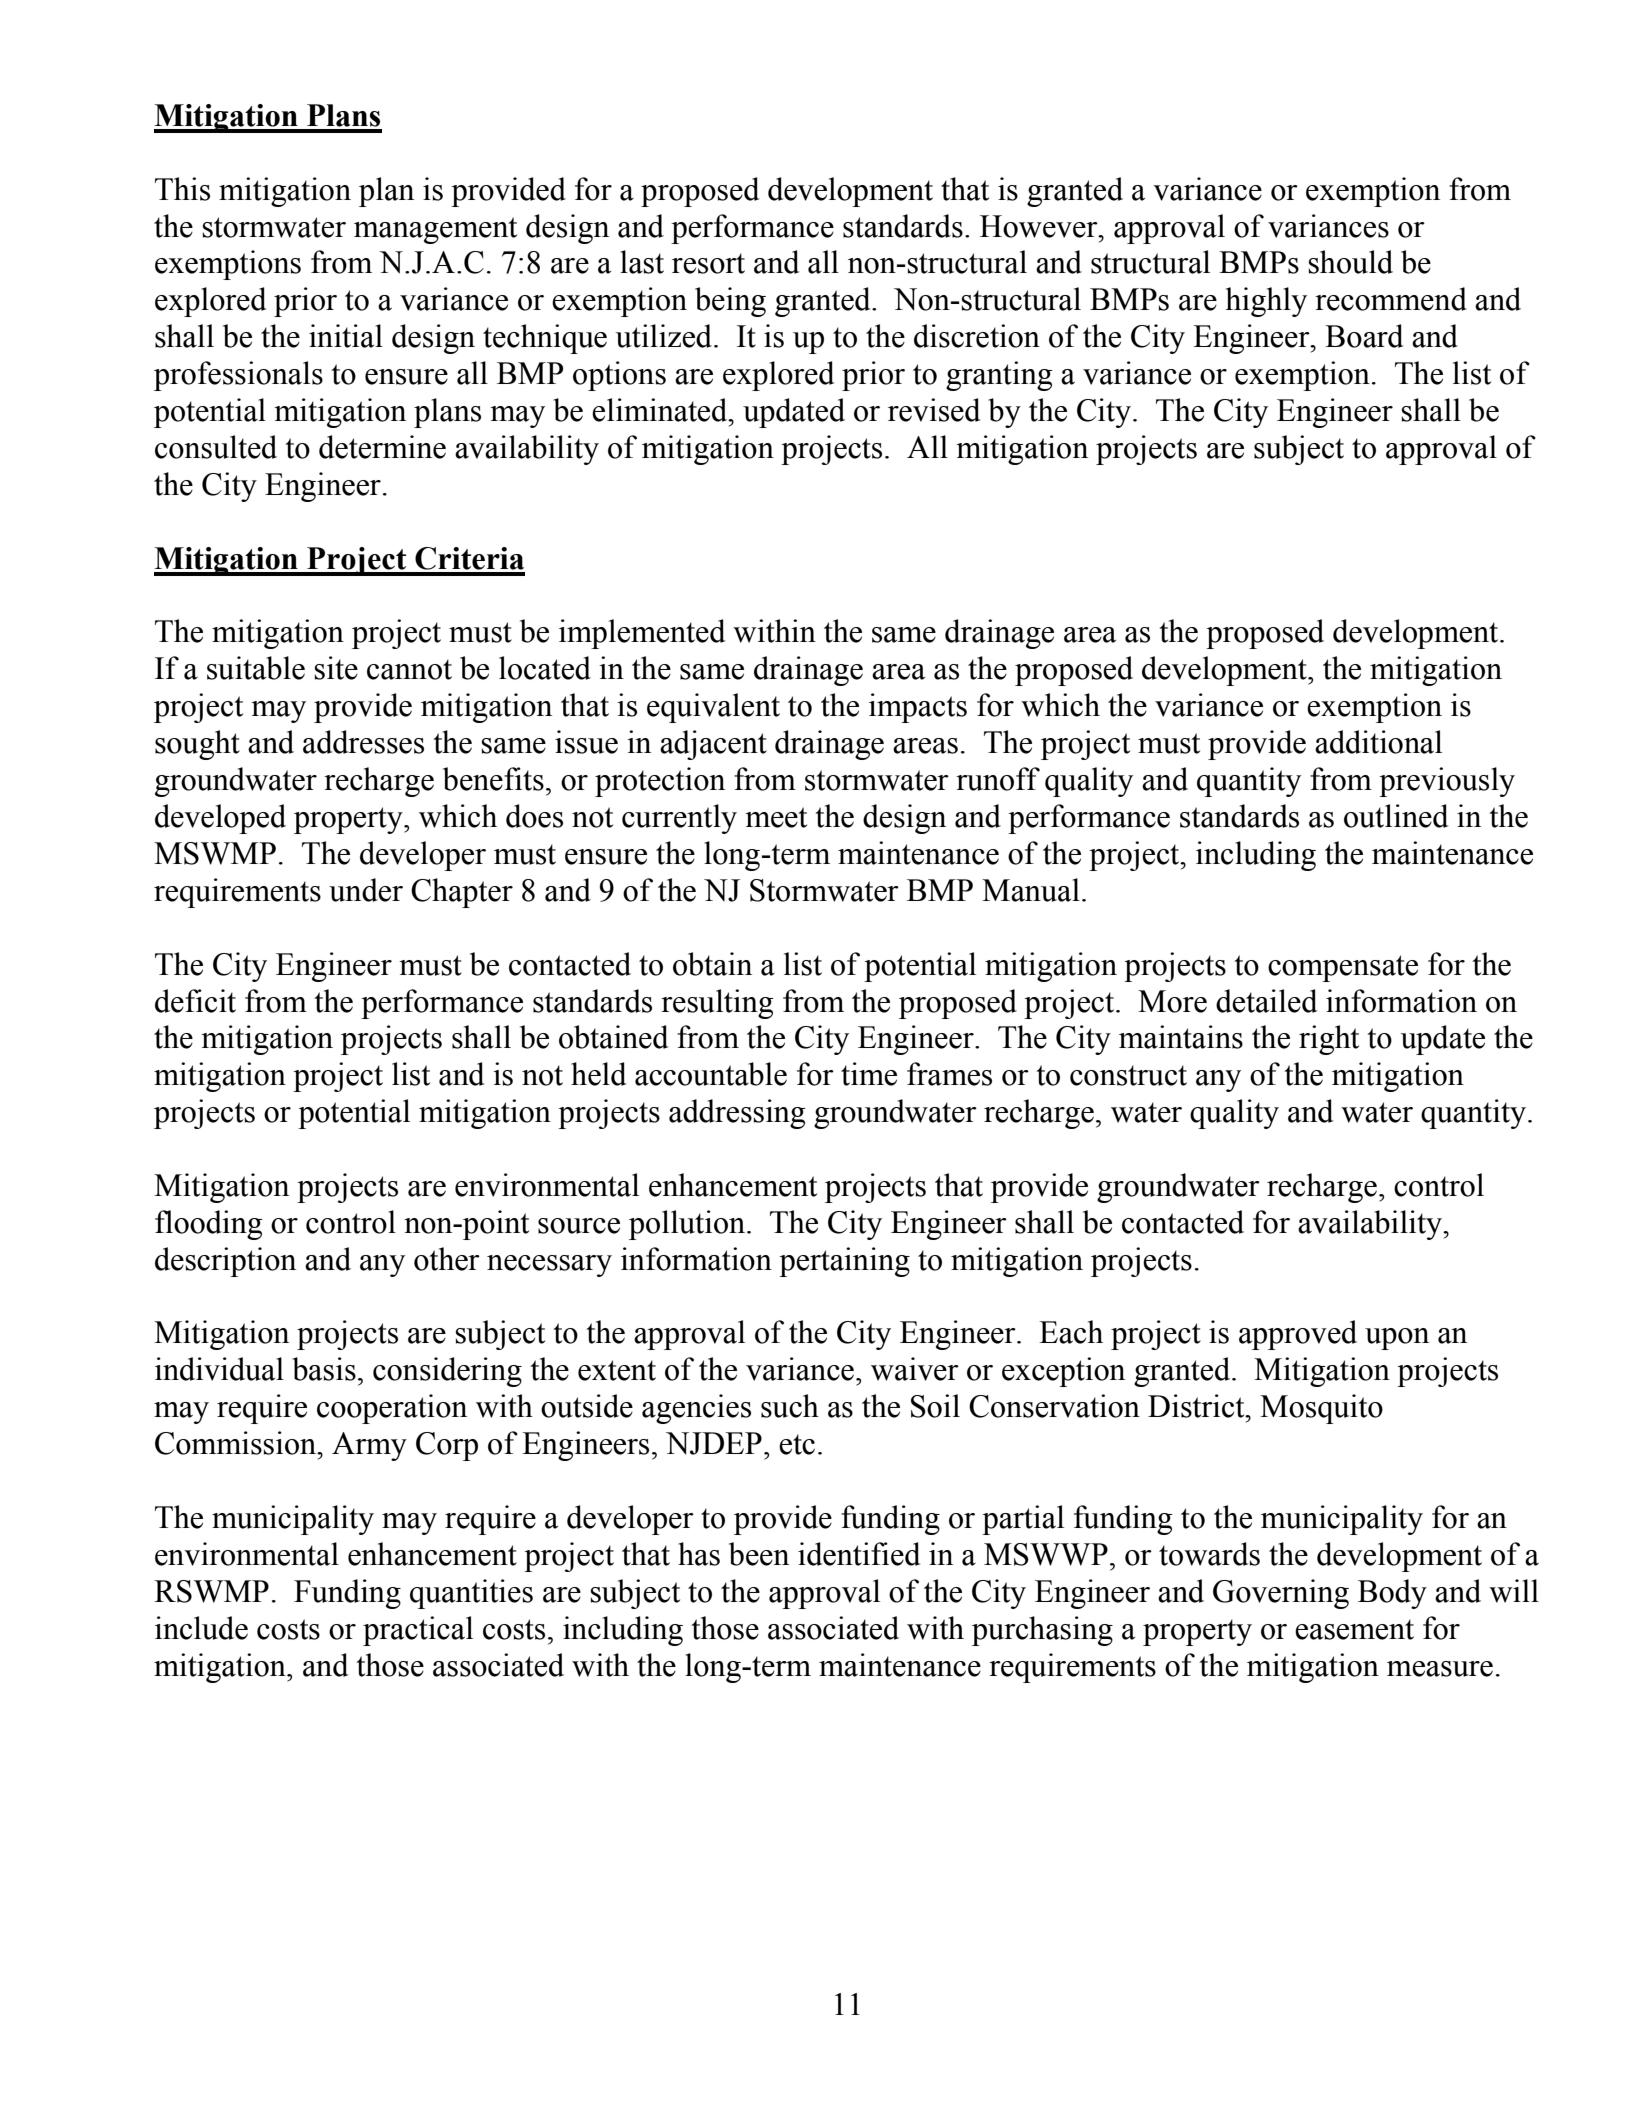 The height and width of the document is (2118, 1637). What do you see at coordinates (1343, 968) in the document?
I see `compensate` at bounding box center [1343, 968].
